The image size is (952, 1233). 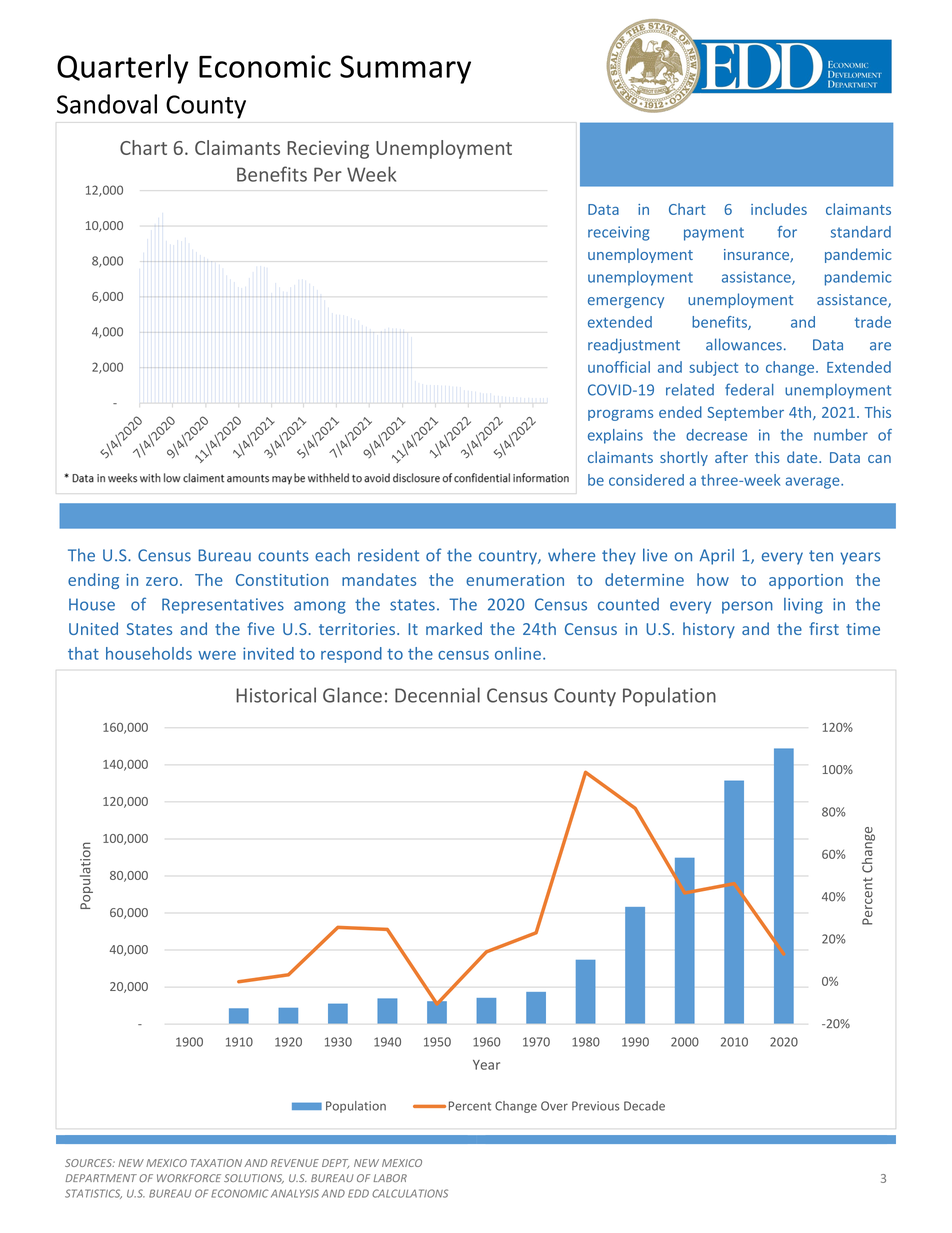 What do you see at coordinates (437, 695) in the document?
I see `Decennial` at bounding box center [437, 695].
